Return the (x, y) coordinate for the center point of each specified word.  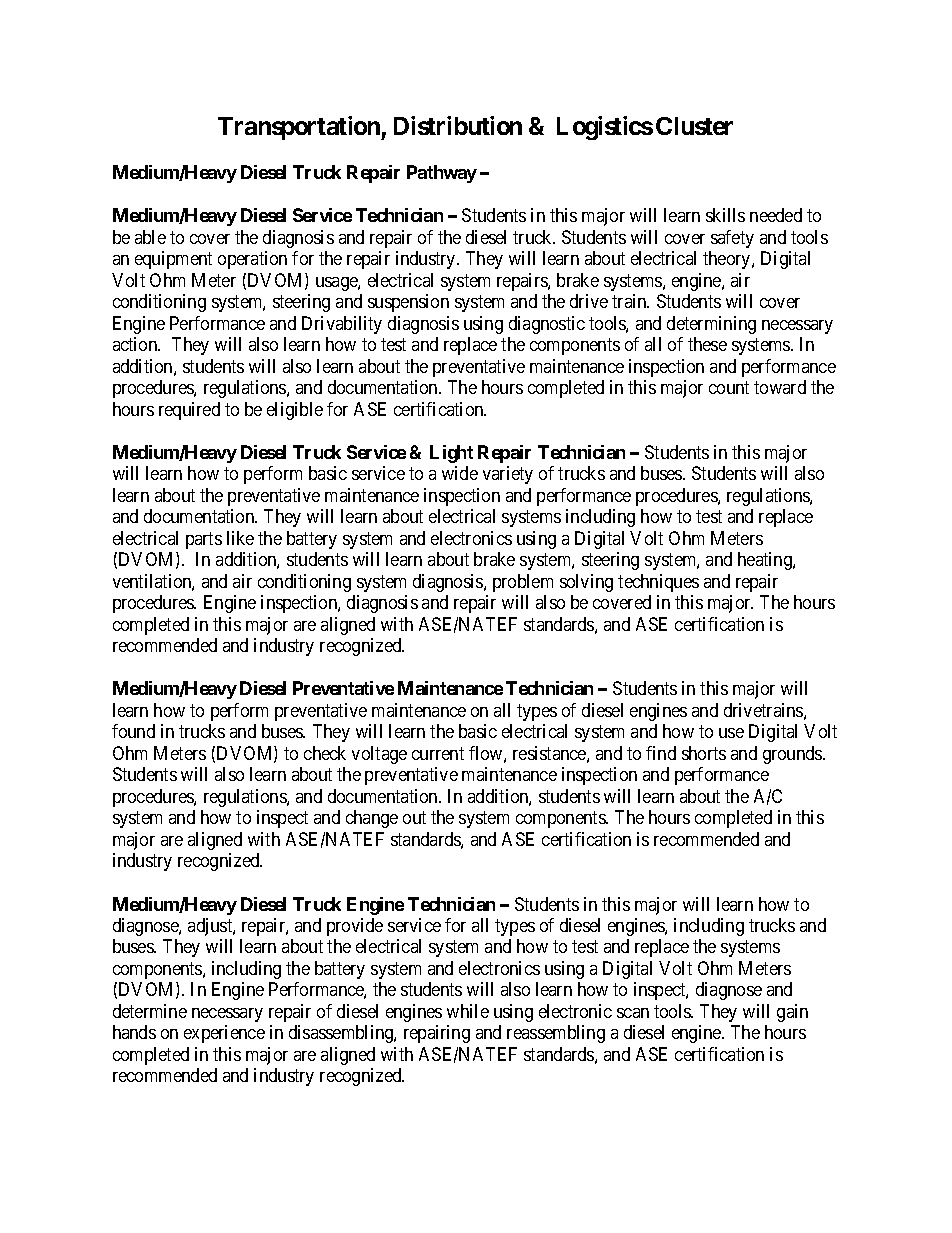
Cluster (694, 126)
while (468, 1011)
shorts (704, 753)
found (133, 731)
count (729, 387)
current (438, 753)
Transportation (300, 128)
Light (451, 454)
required (189, 411)
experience (224, 1034)
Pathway (442, 174)
